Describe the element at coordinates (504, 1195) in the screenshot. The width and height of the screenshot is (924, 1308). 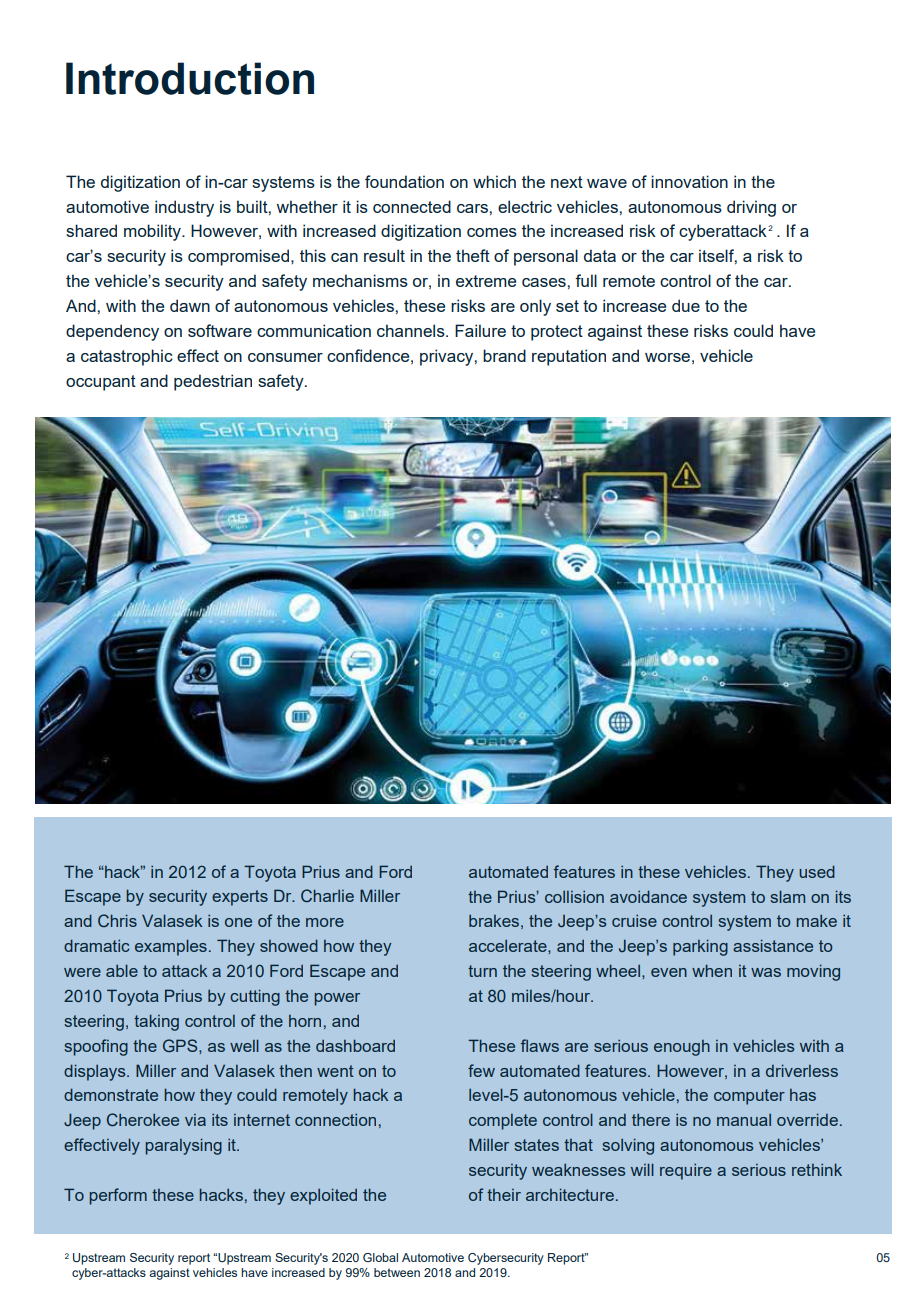
I see `their` at that location.
